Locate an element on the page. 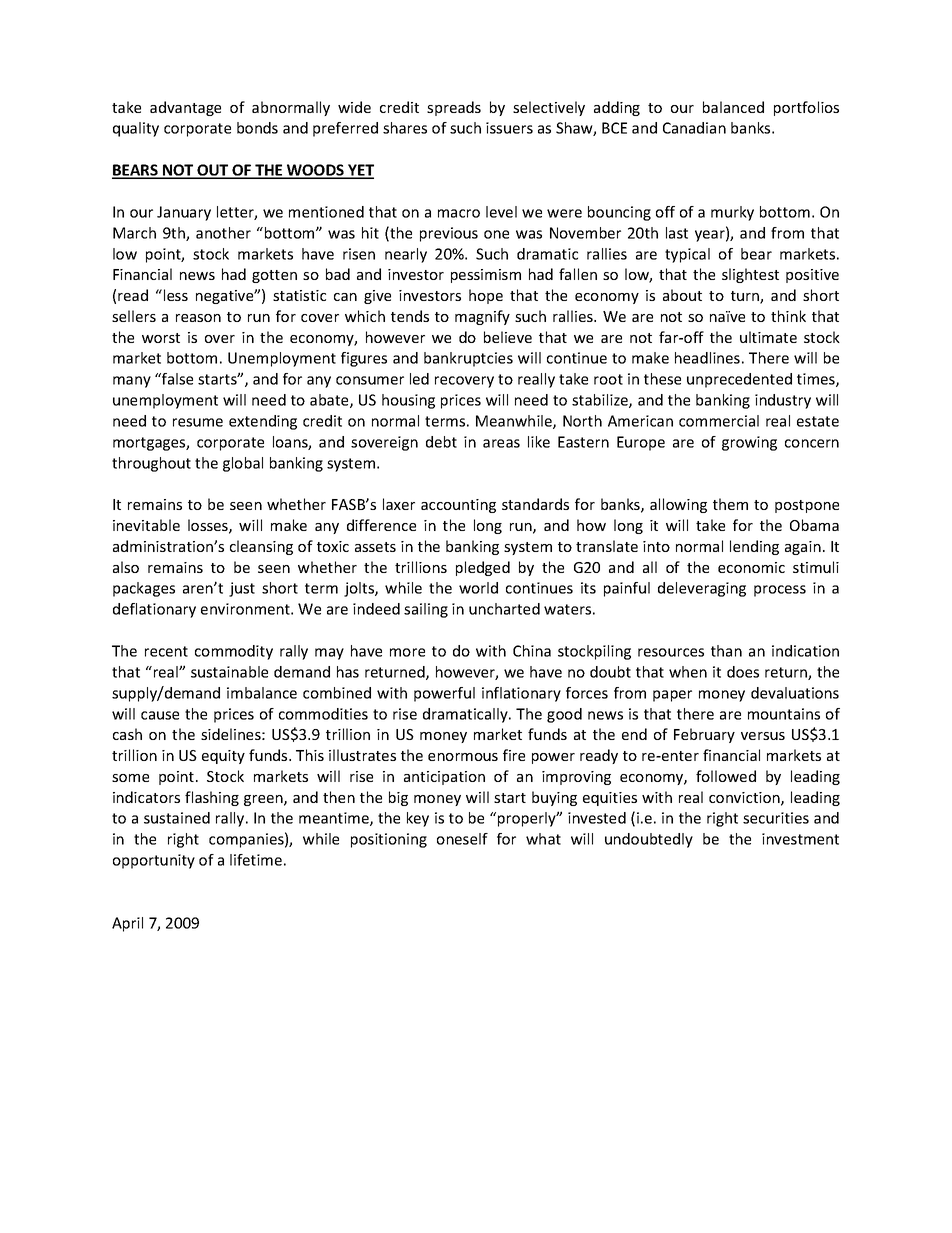  bankruptcies is located at coordinates (468, 359).
